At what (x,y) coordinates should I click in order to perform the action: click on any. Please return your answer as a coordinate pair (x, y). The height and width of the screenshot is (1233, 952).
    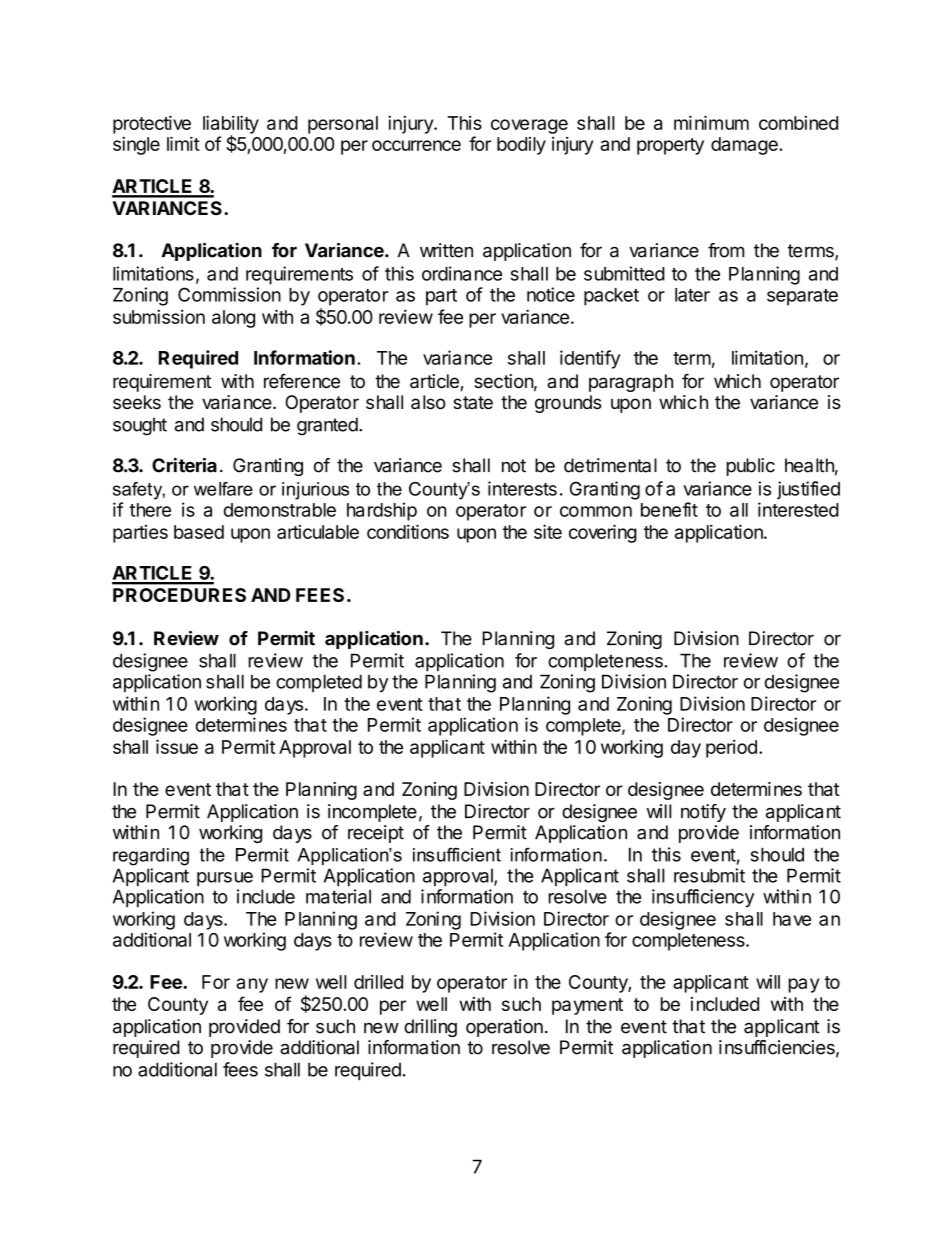
    Looking at the image, I should click on (252, 985).
